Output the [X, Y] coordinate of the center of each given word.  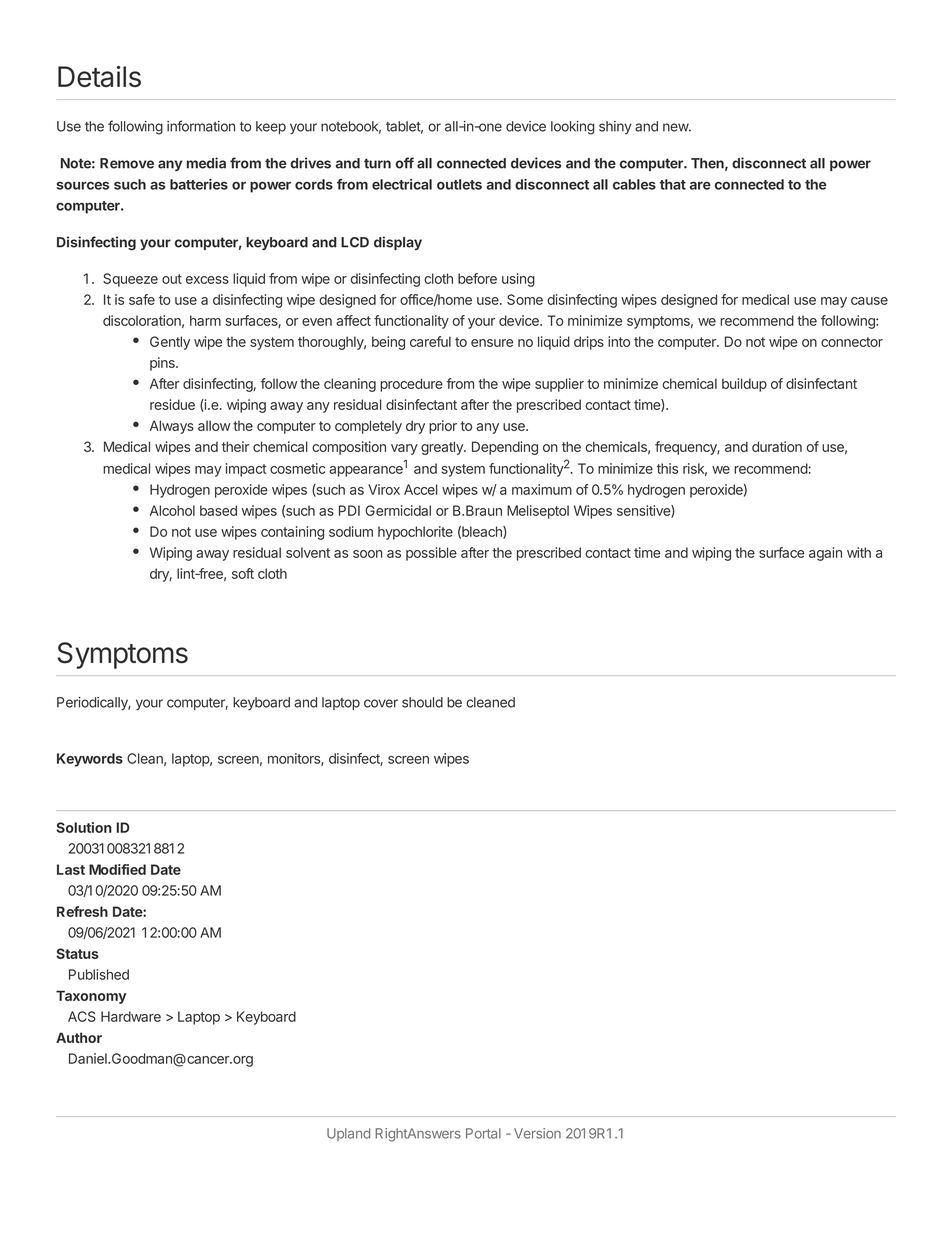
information [201, 126]
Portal [483, 1133]
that [673, 184]
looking [573, 128]
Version [537, 1133]
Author [79, 1037]
